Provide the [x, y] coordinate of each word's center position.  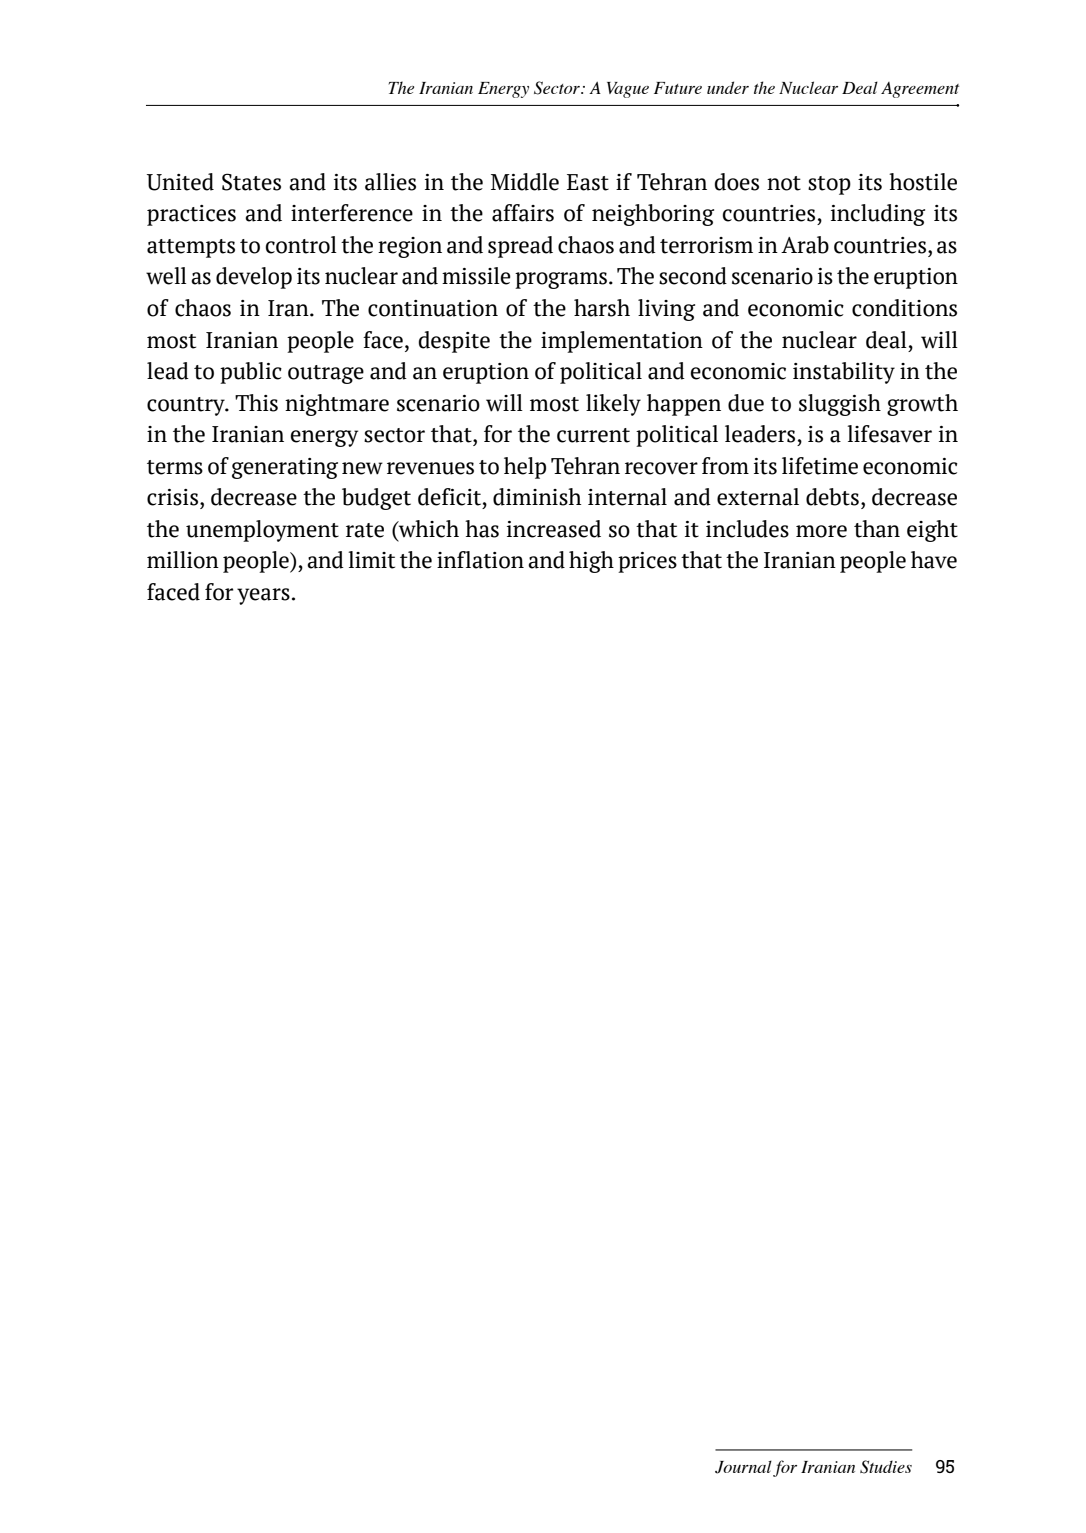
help [525, 468]
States [251, 182]
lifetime [820, 466]
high [591, 562]
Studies [886, 1467]
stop [829, 185]
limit [371, 560]
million [183, 560]
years [263, 596]
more [821, 531]
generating [285, 468]
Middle [525, 182]
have [934, 560]
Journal [743, 1467]
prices [647, 562]
